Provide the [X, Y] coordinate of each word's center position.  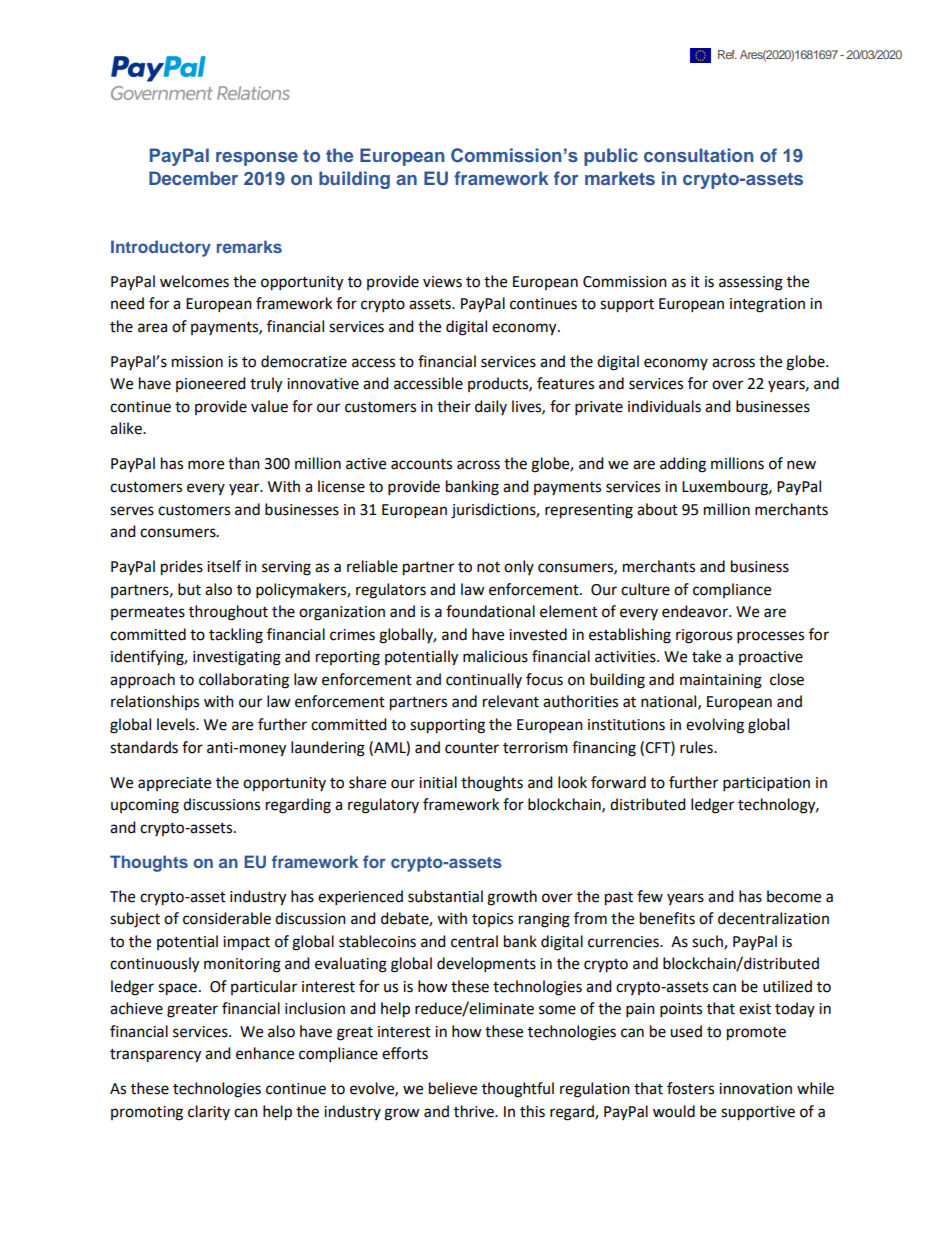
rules [697, 747]
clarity [209, 1112]
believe [453, 1088]
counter [472, 748]
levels [177, 724]
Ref [727, 54]
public [611, 157]
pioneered [211, 384]
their [454, 406]
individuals [664, 406]
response [257, 159]
